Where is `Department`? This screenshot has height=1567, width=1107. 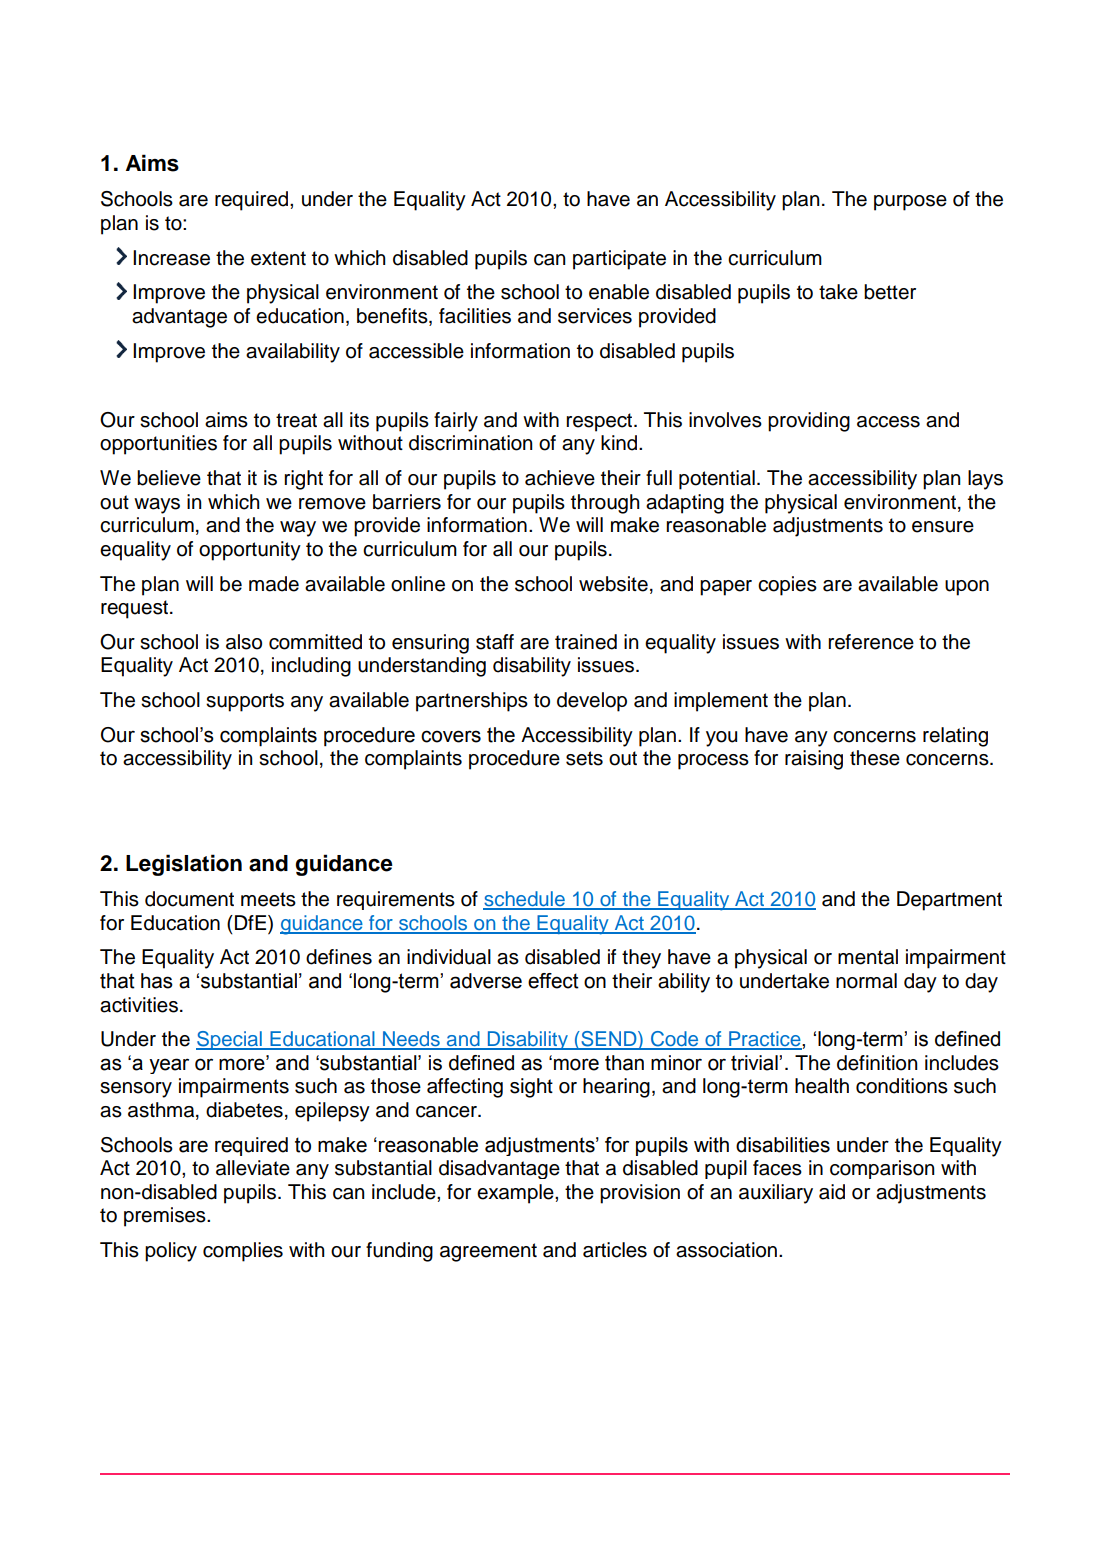 Department is located at coordinates (949, 901).
